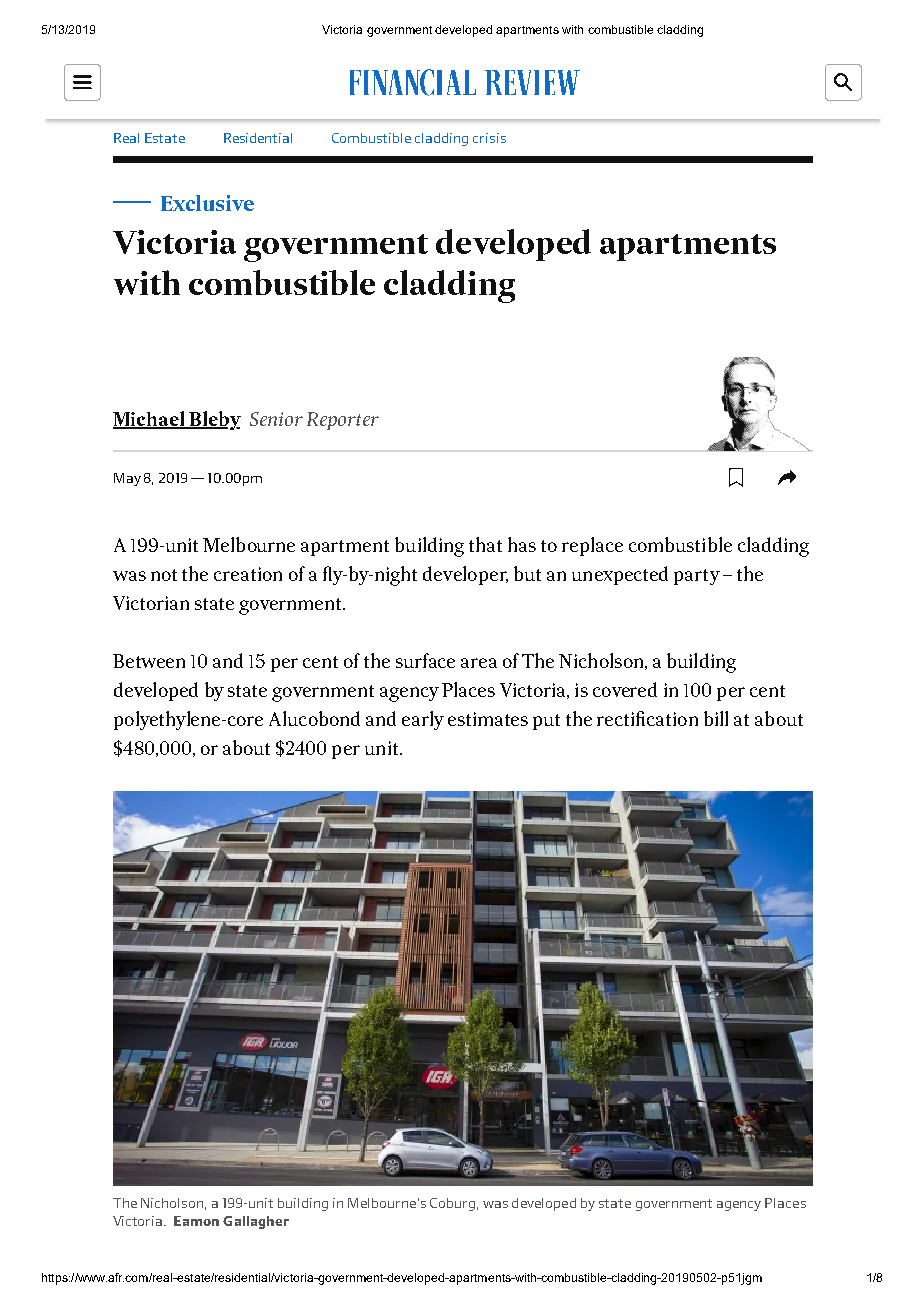 The width and height of the image is (924, 1308). What do you see at coordinates (488, 719) in the image?
I see `estimates` at bounding box center [488, 719].
